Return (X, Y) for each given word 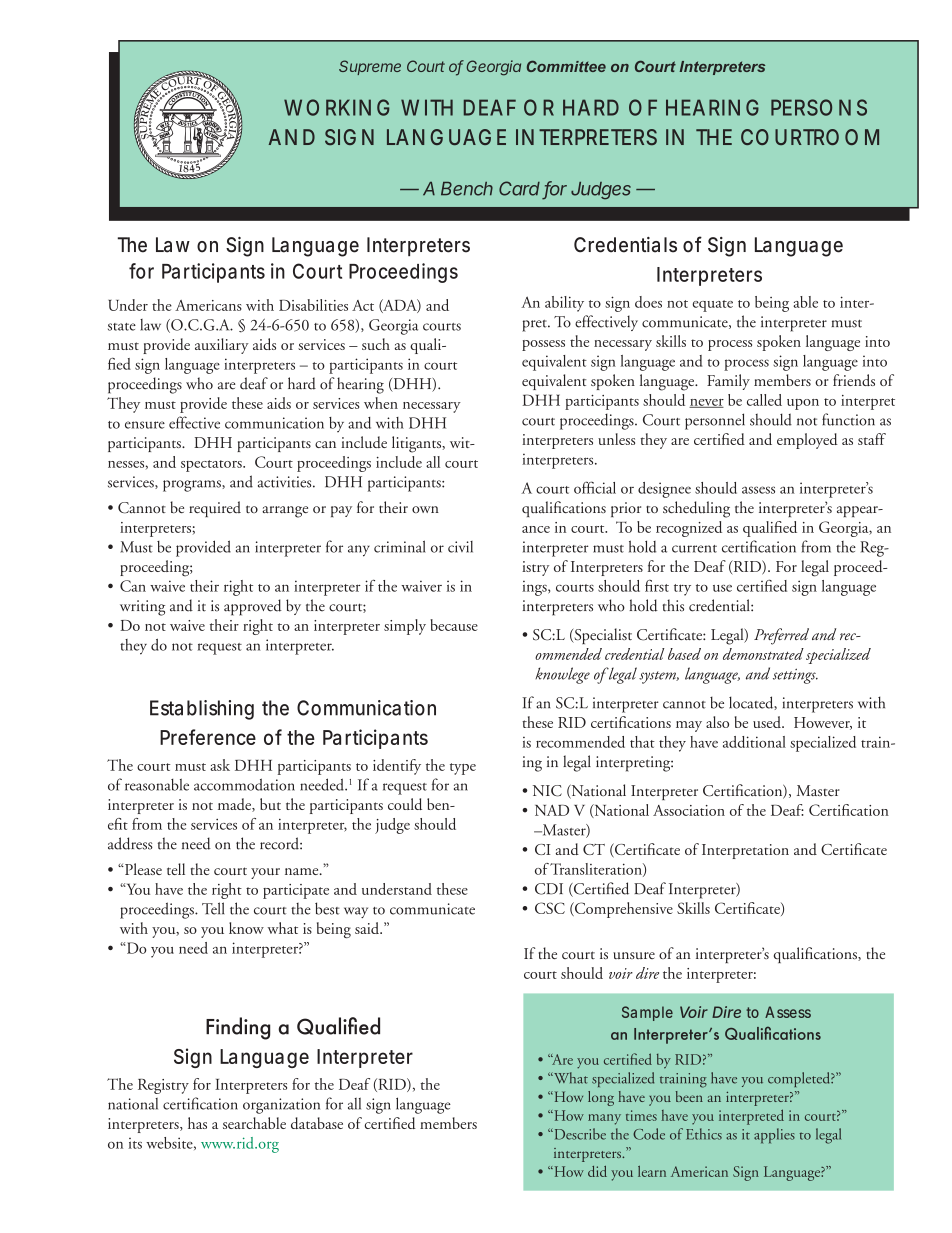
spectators (212, 466)
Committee (566, 66)
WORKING (336, 107)
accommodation (244, 784)
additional (754, 742)
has (197, 1123)
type (463, 769)
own (425, 509)
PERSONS (819, 107)
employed (807, 441)
